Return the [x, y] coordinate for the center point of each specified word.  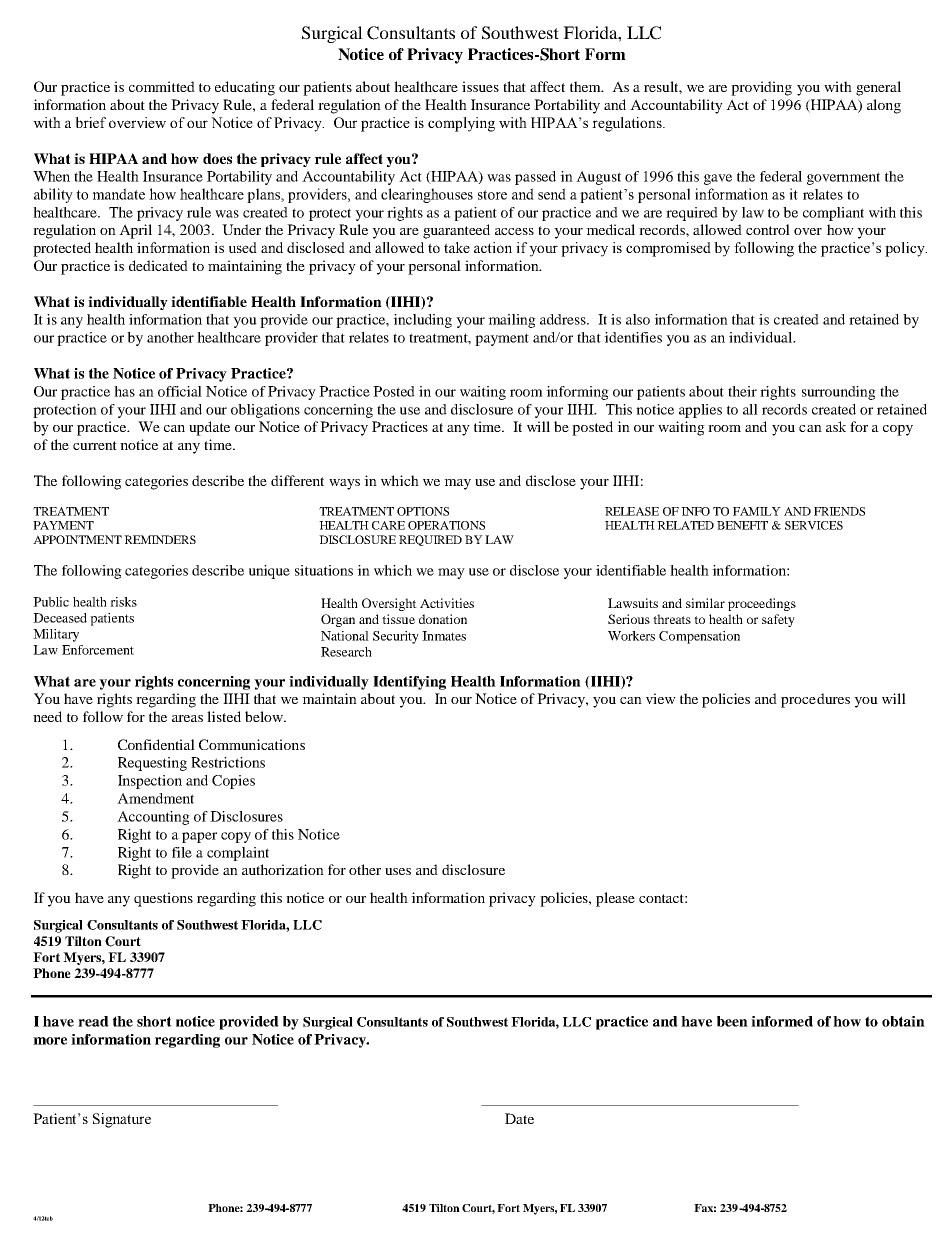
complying [461, 124]
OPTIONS [423, 511]
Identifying [409, 683]
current [95, 445]
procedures [815, 700]
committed [162, 86]
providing [761, 88]
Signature [122, 1120]
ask [836, 426]
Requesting [152, 764]
